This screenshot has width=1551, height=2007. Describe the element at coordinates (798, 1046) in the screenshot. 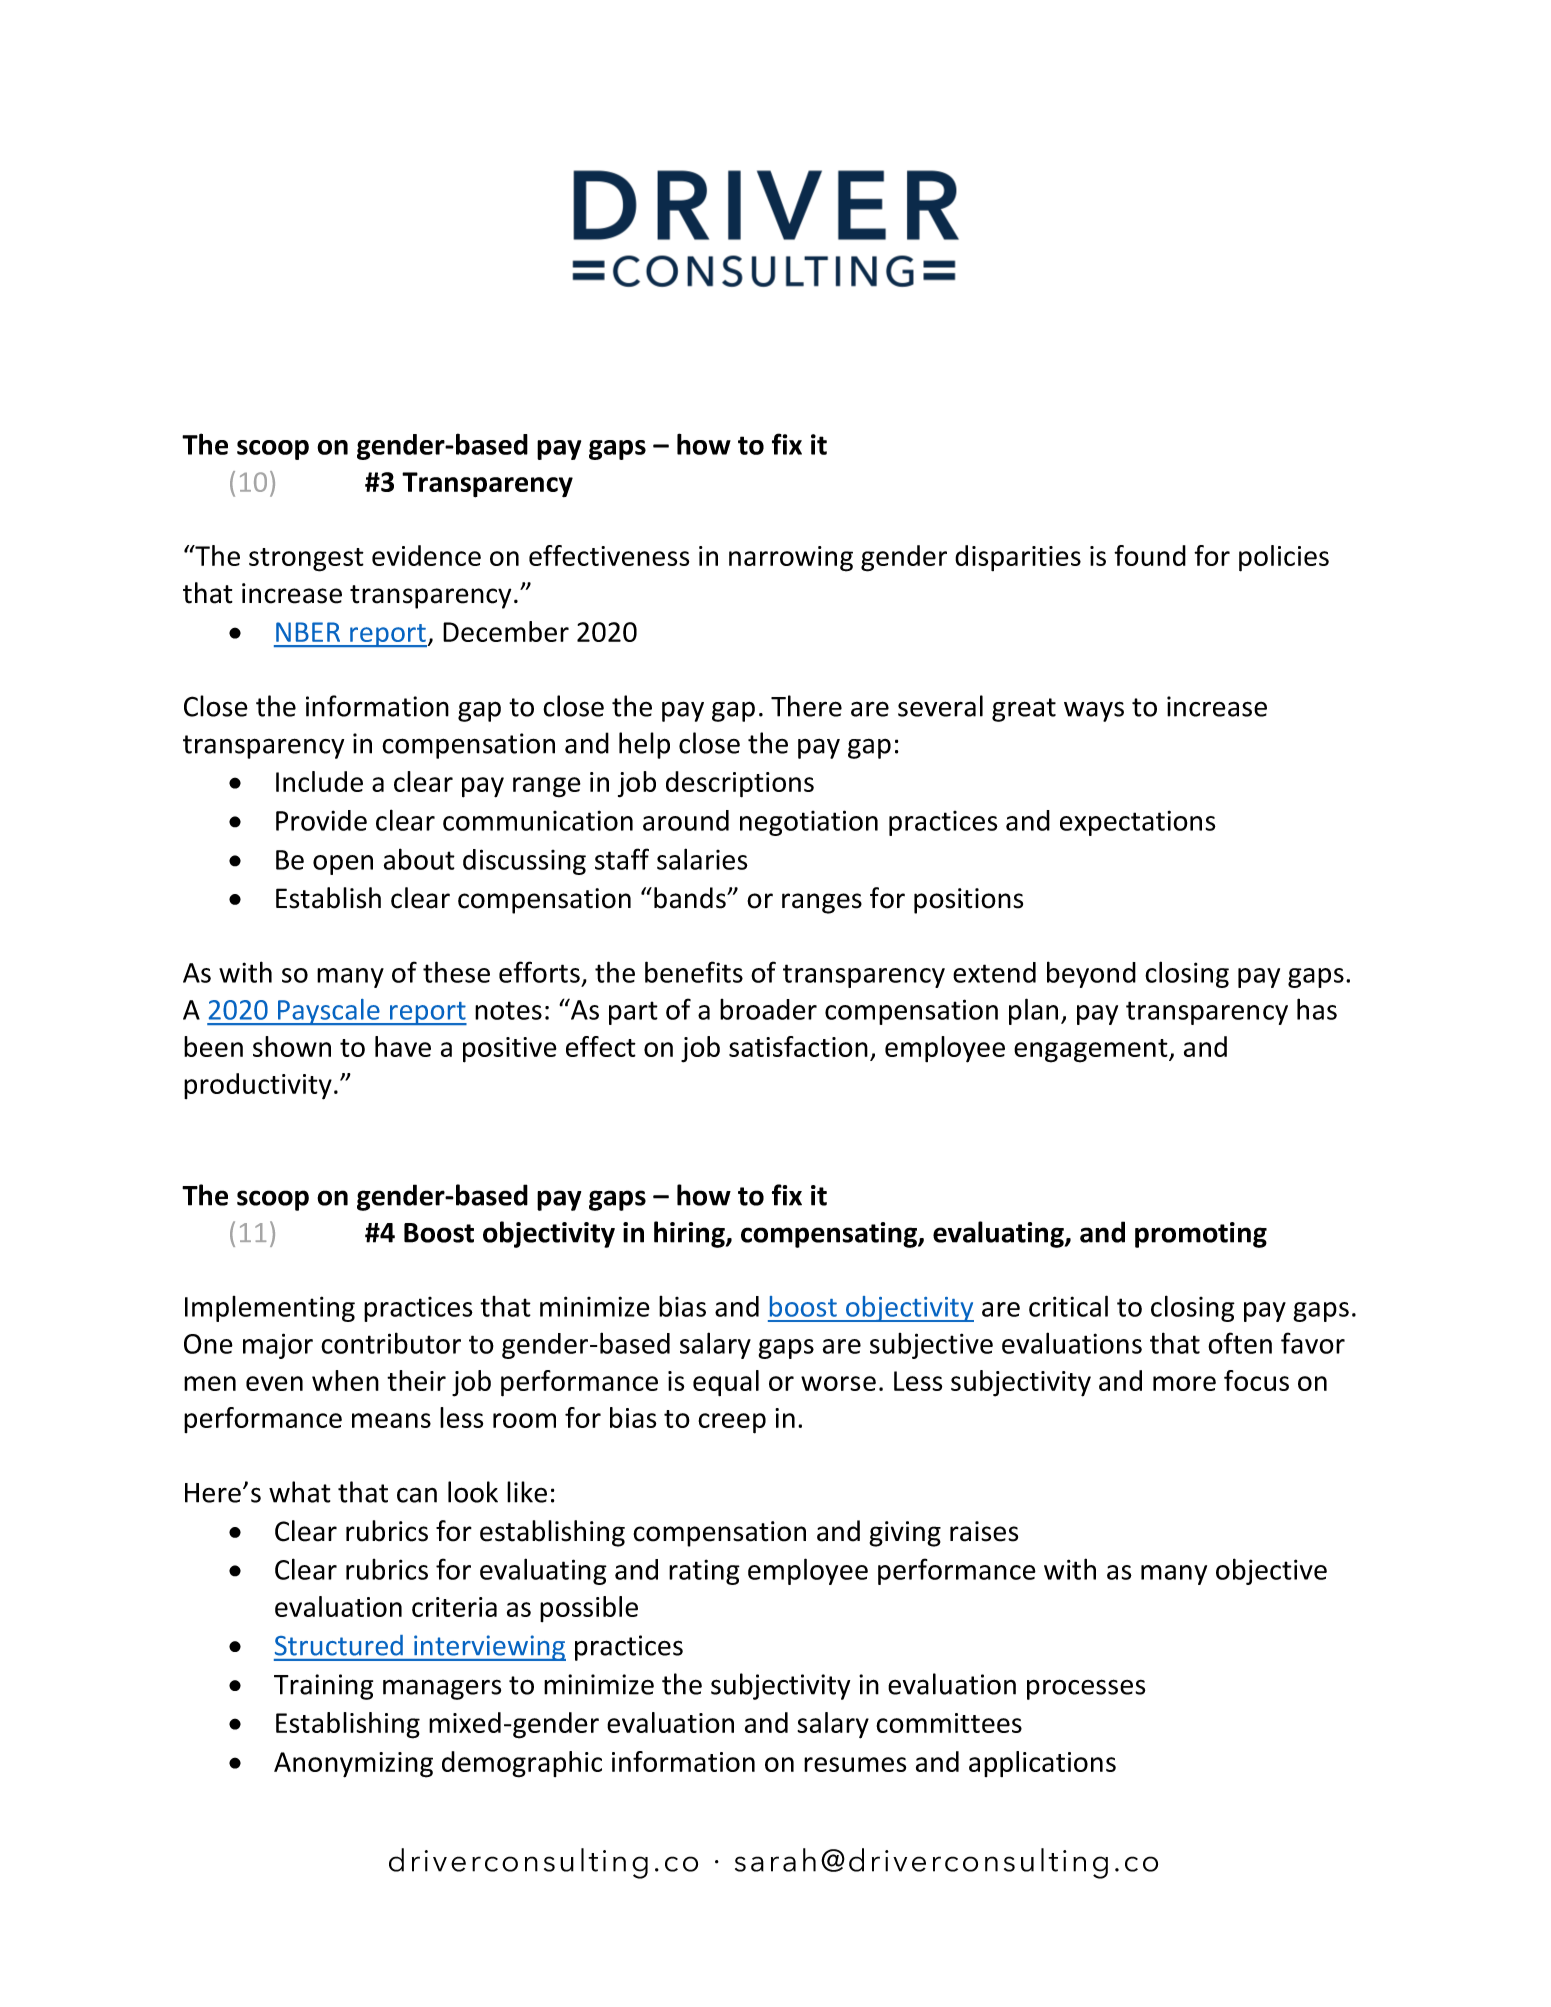

I see `satisfaction` at that location.
